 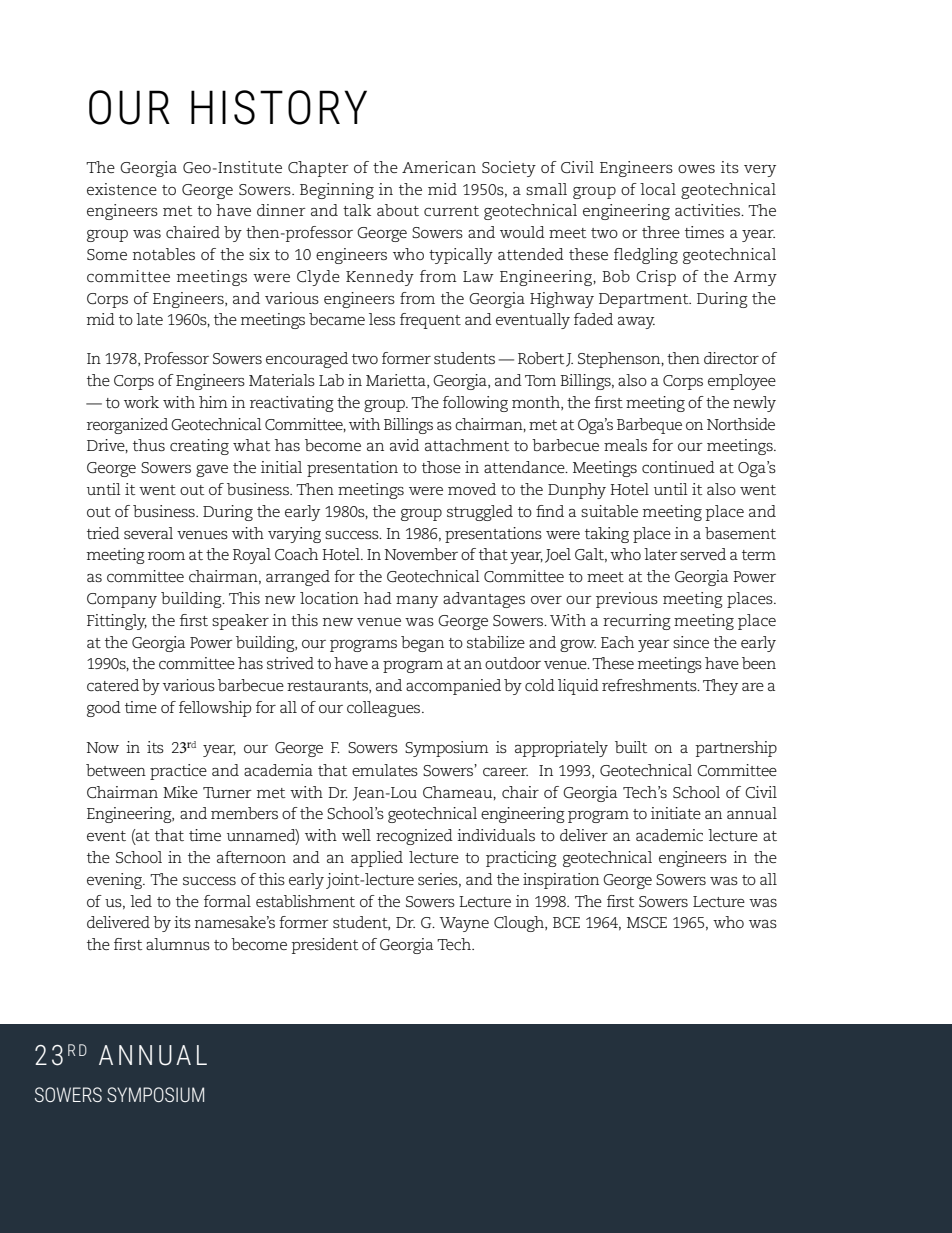 I want to click on began, so click(x=422, y=644).
